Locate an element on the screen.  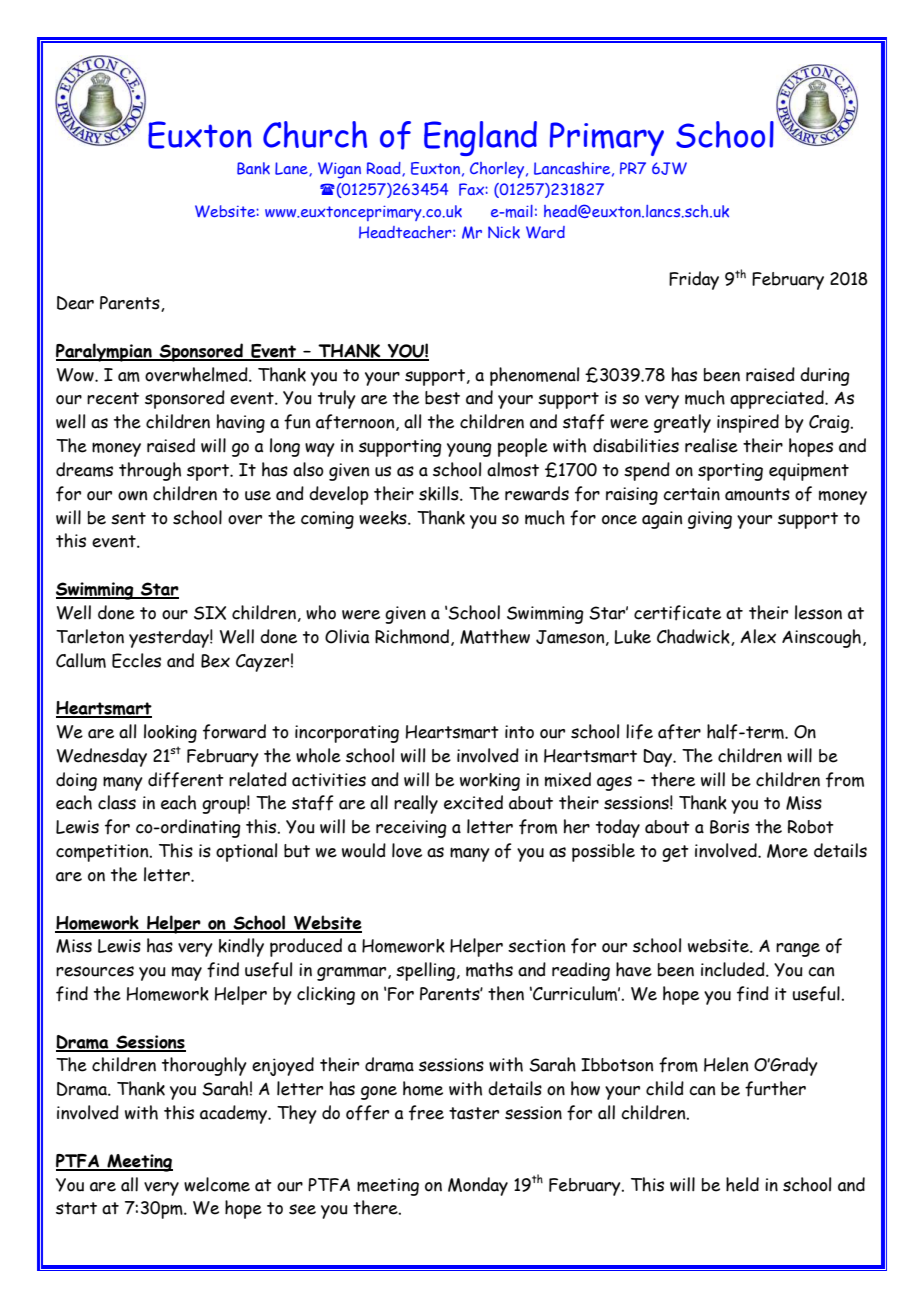
Bank is located at coordinates (253, 168).
